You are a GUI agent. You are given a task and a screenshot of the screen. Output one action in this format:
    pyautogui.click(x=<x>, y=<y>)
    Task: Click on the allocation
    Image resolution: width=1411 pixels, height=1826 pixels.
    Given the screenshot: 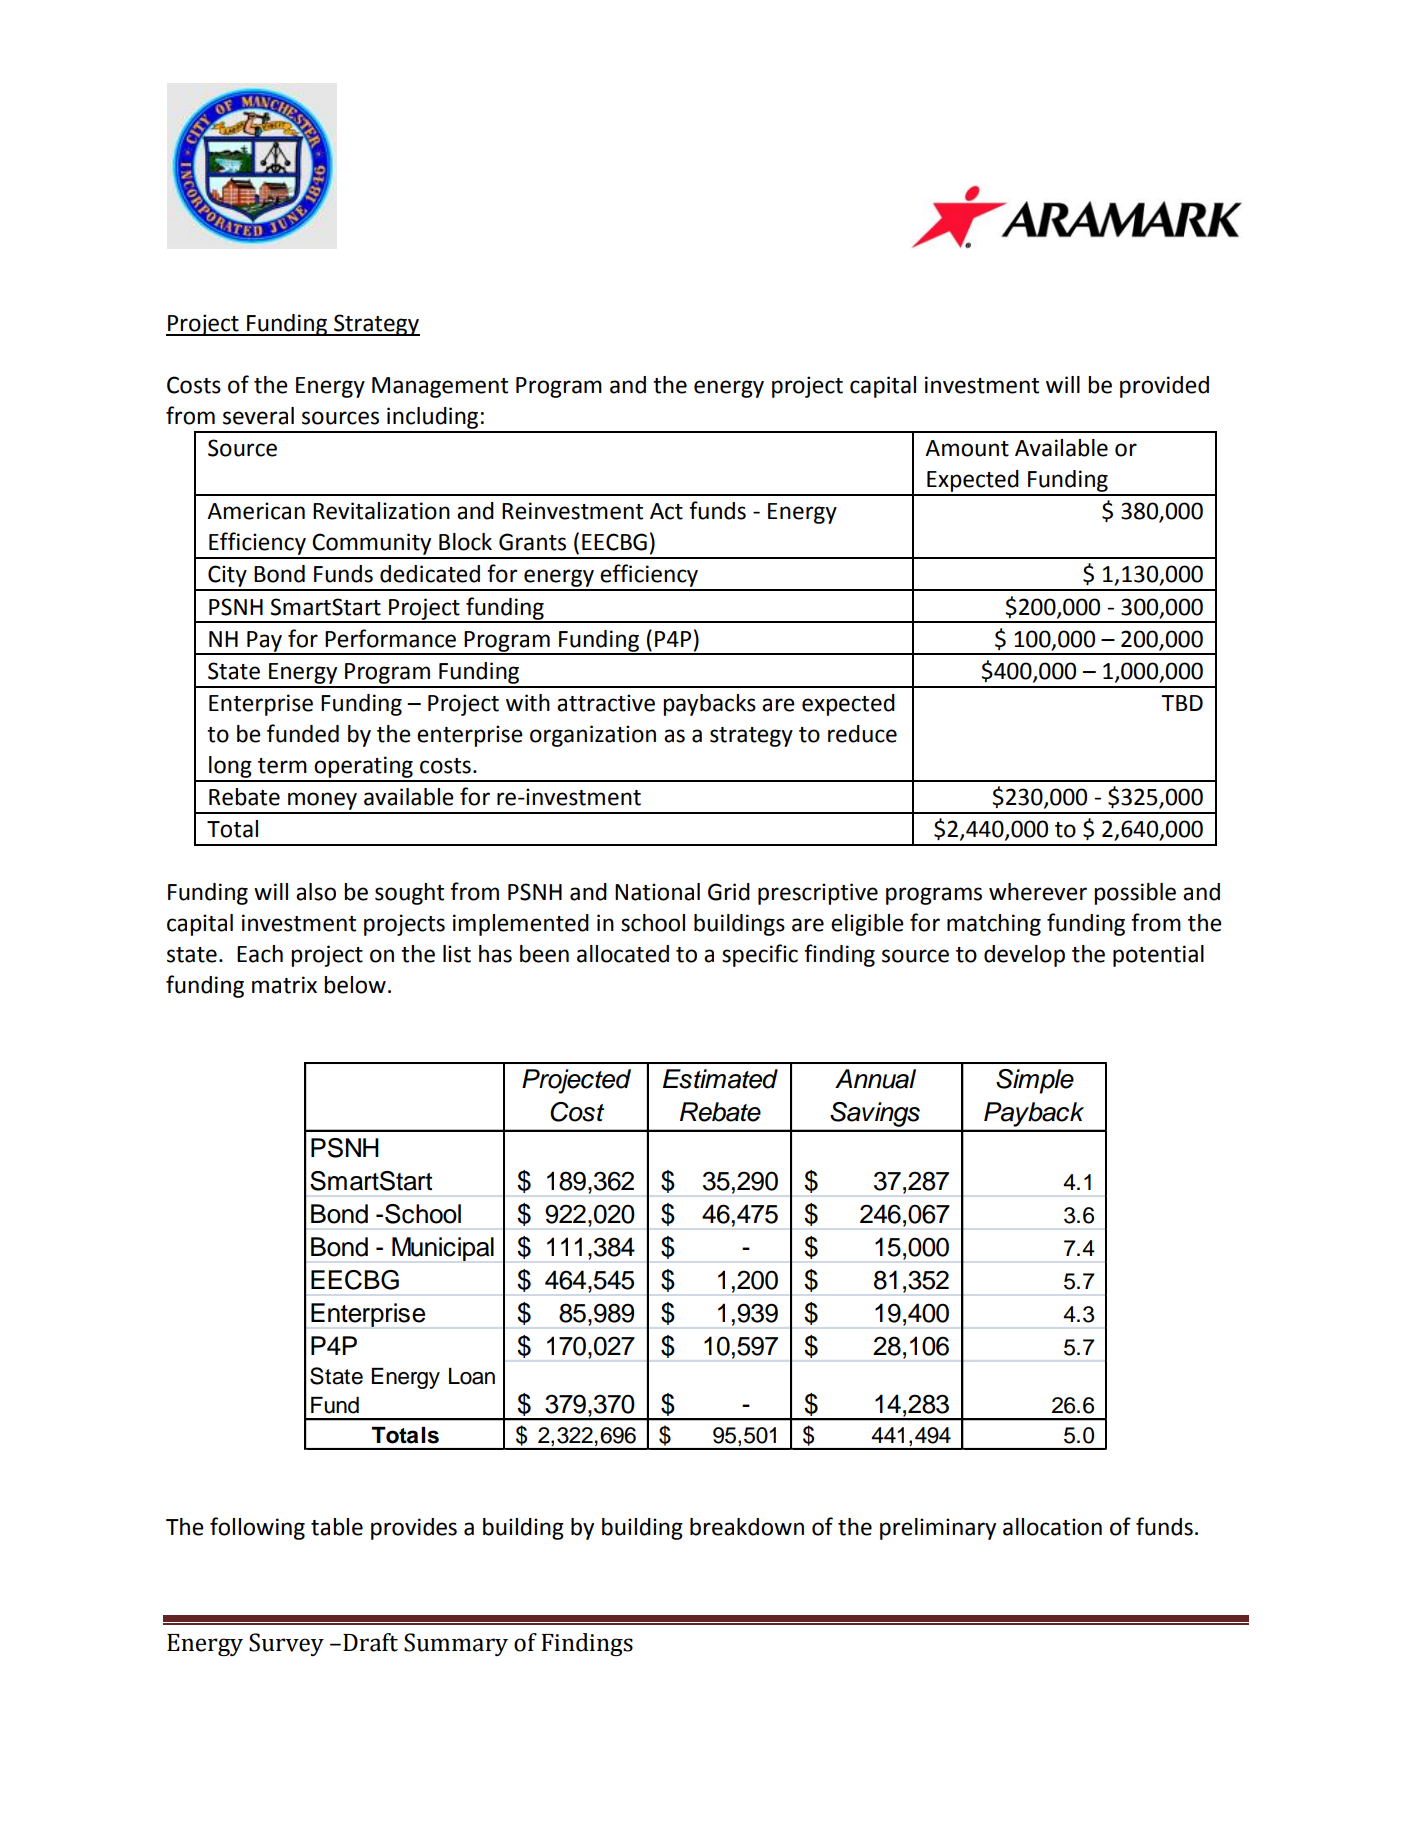 What is the action you would take?
    pyautogui.click(x=1052, y=1527)
